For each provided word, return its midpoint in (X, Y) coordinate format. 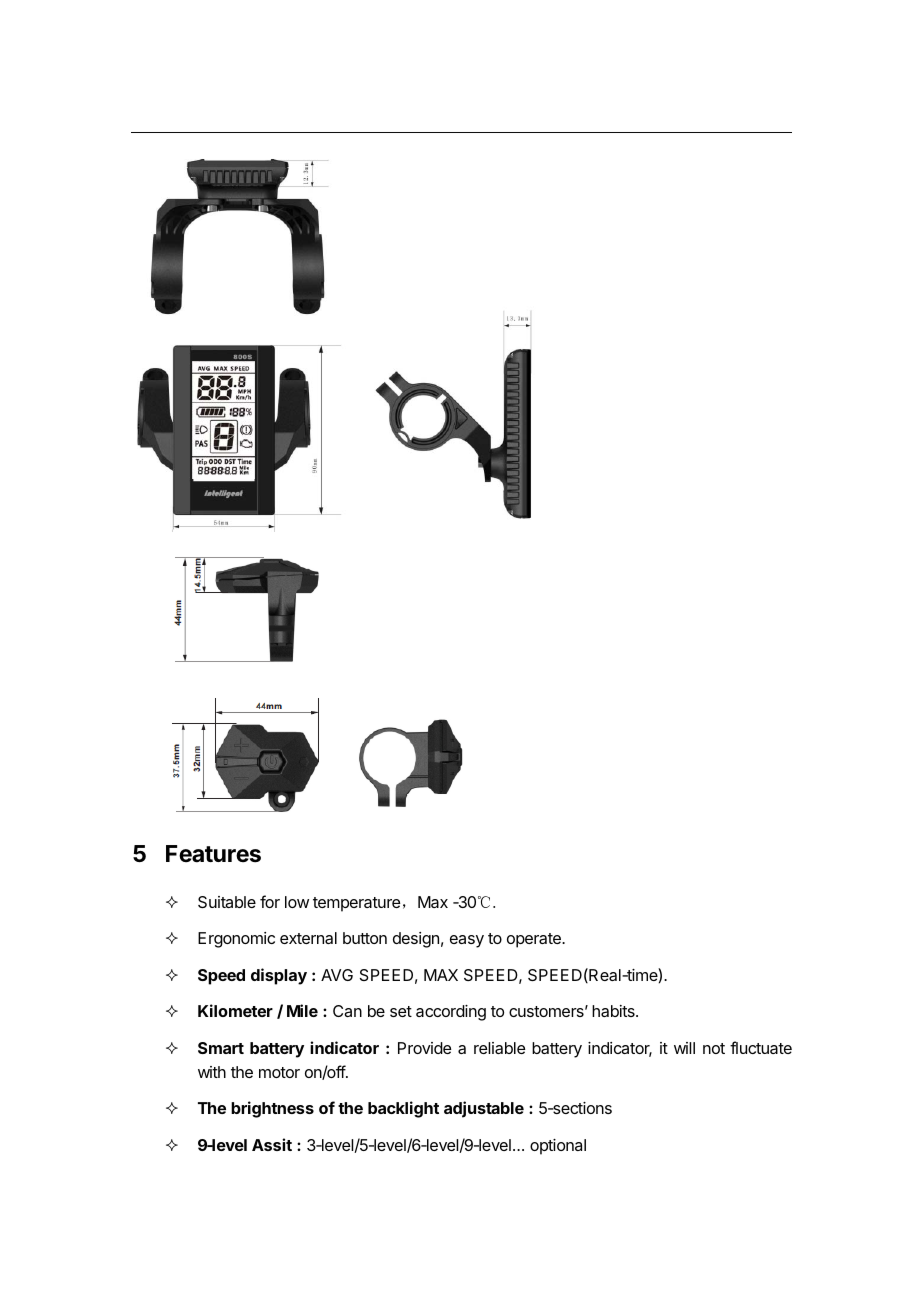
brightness (272, 1109)
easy (467, 941)
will (684, 1048)
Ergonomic (236, 940)
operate (535, 940)
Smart (221, 1048)
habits (614, 1011)
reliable (499, 1048)
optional (558, 1147)
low (297, 902)
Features (213, 854)
